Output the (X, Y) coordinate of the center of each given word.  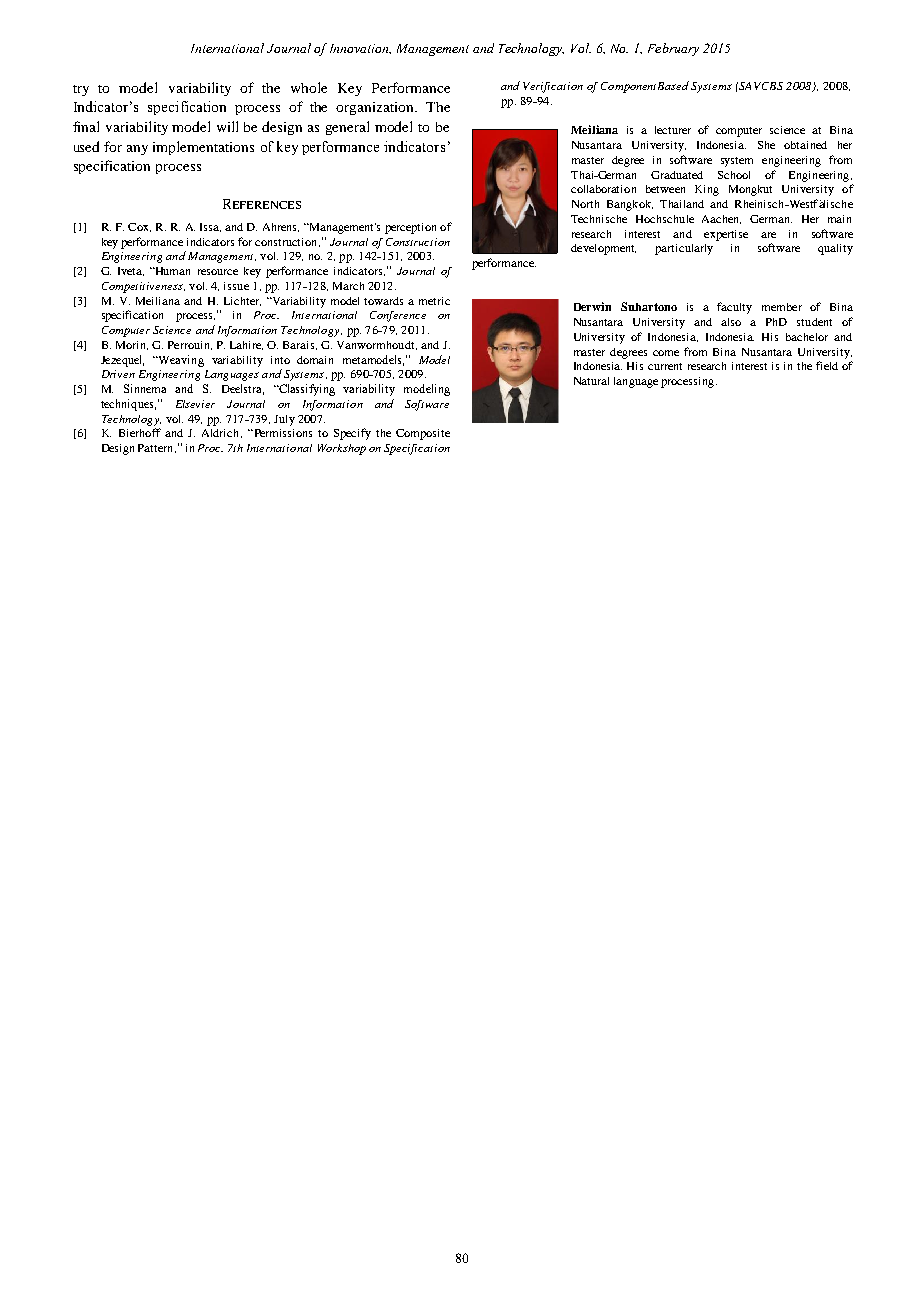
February (673, 49)
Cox (139, 227)
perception (410, 228)
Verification (553, 87)
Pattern (157, 448)
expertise (726, 235)
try (81, 90)
